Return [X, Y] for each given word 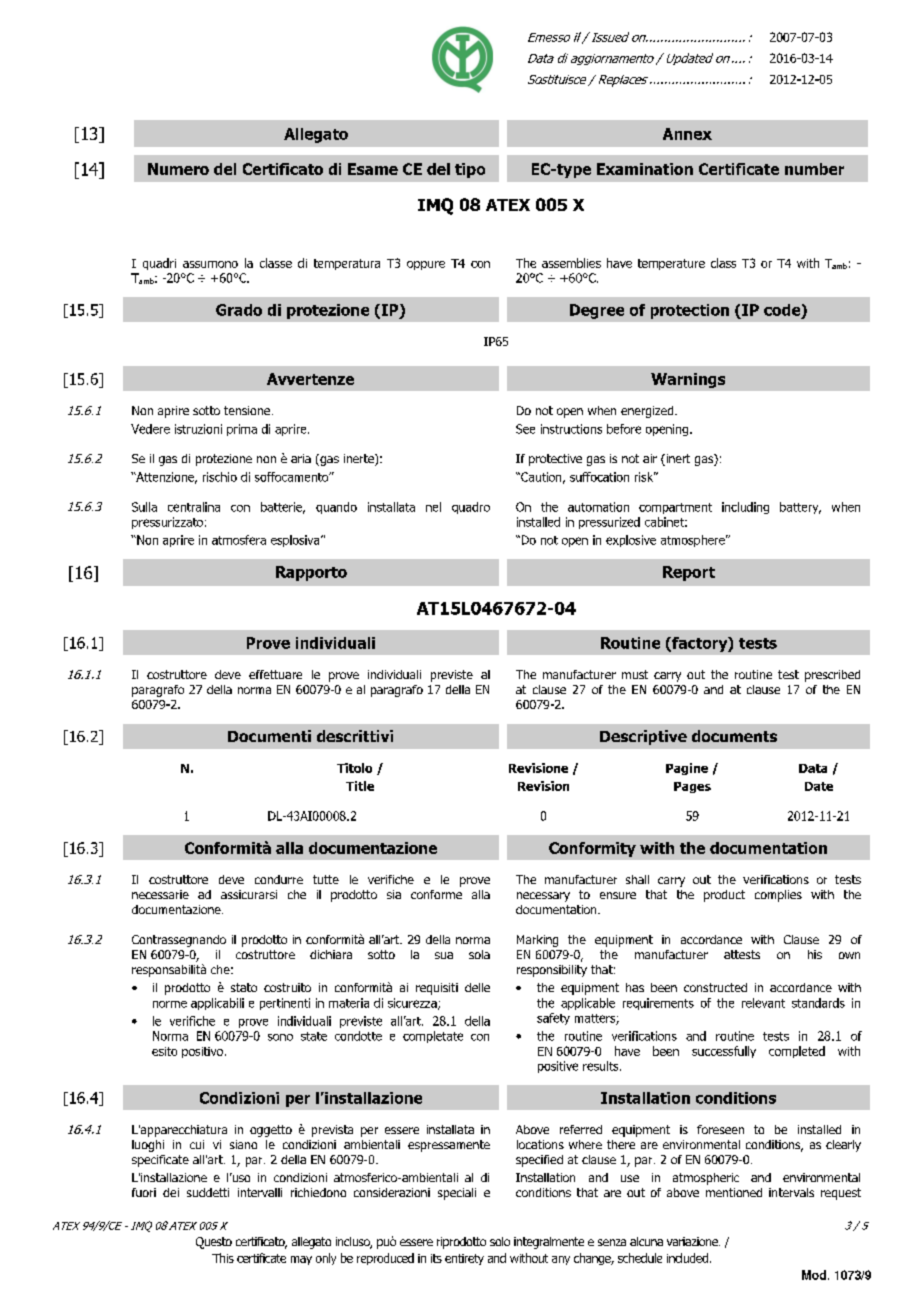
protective [555, 460]
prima [242, 430]
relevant [763, 1003]
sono [280, 1037]
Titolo [354, 768]
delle [477, 987]
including [745, 508]
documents [734, 736]
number [814, 169]
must [635, 674]
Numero [178, 169]
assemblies [571, 263]
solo [500, 1241]
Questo [214, 1243]
